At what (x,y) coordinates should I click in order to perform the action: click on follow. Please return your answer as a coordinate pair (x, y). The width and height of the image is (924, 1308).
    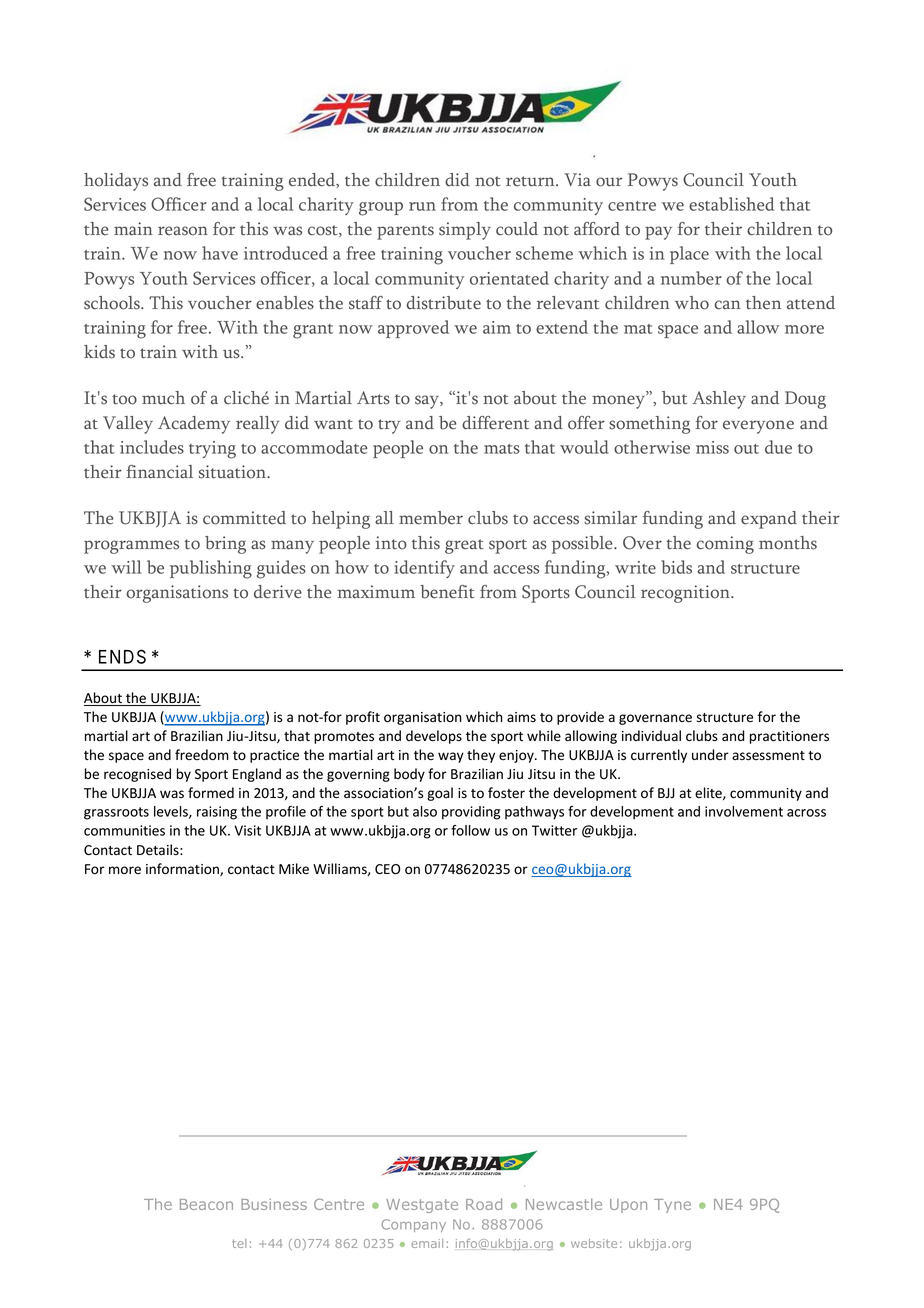
    Looking at the image, I should click on (470, 830).
